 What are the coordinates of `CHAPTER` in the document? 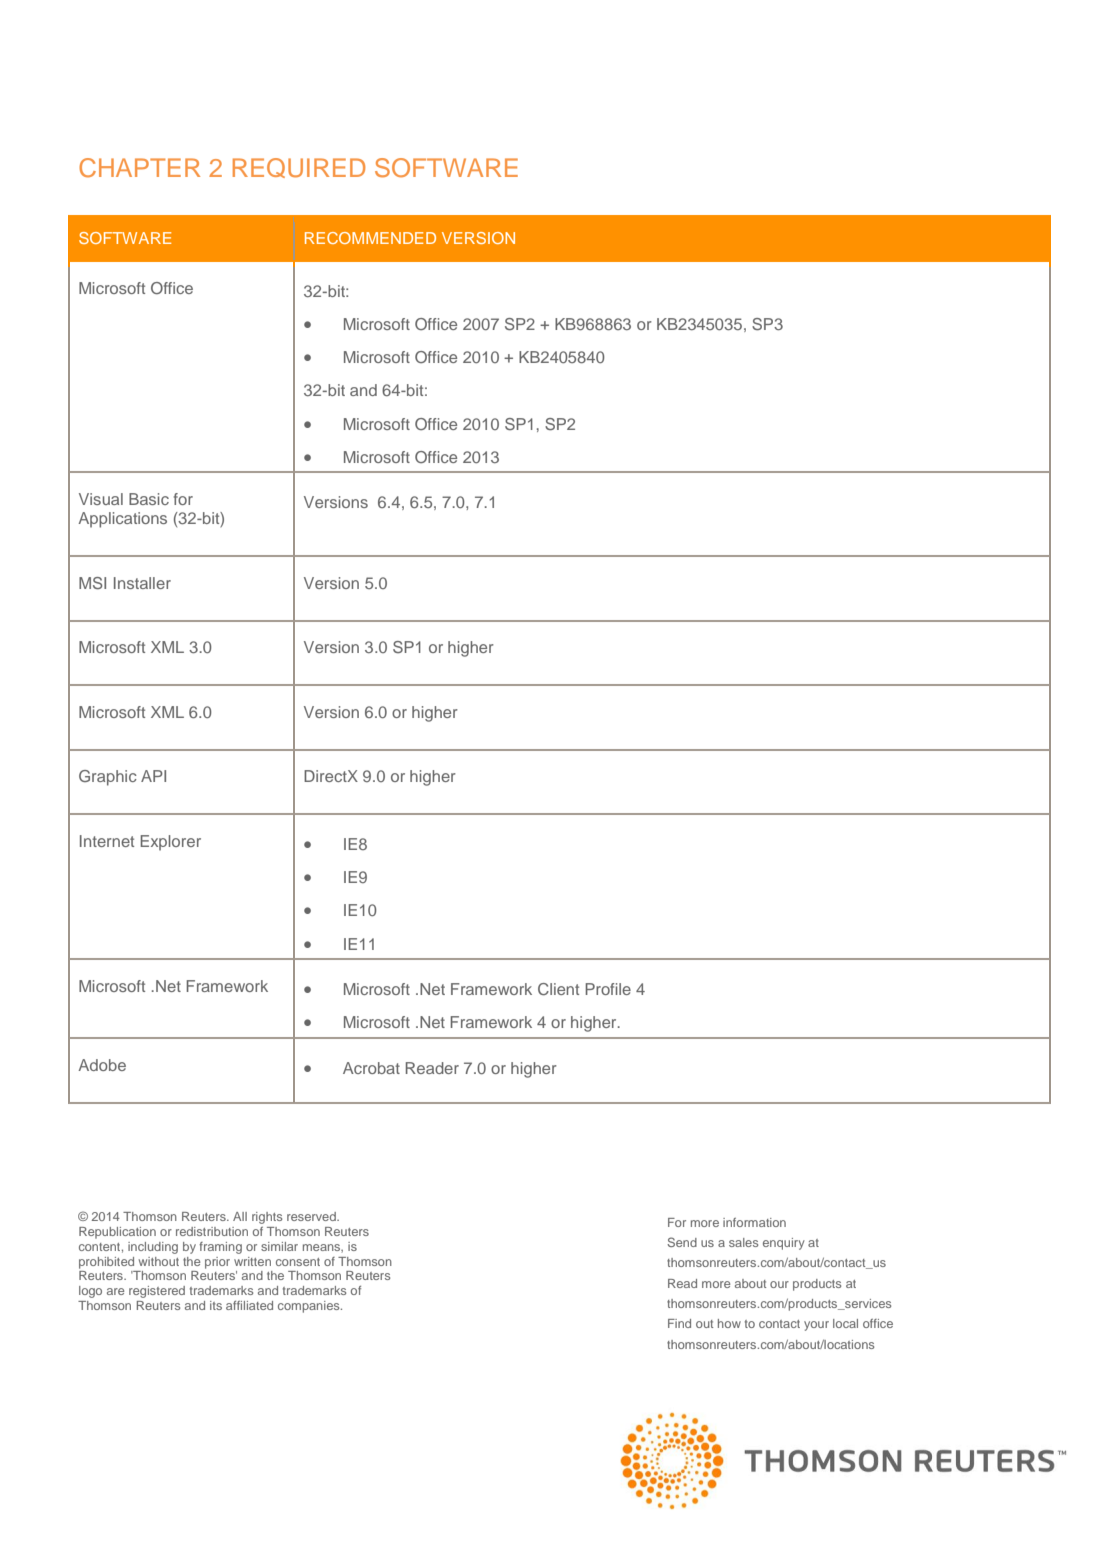 It's located at (139, 168).
